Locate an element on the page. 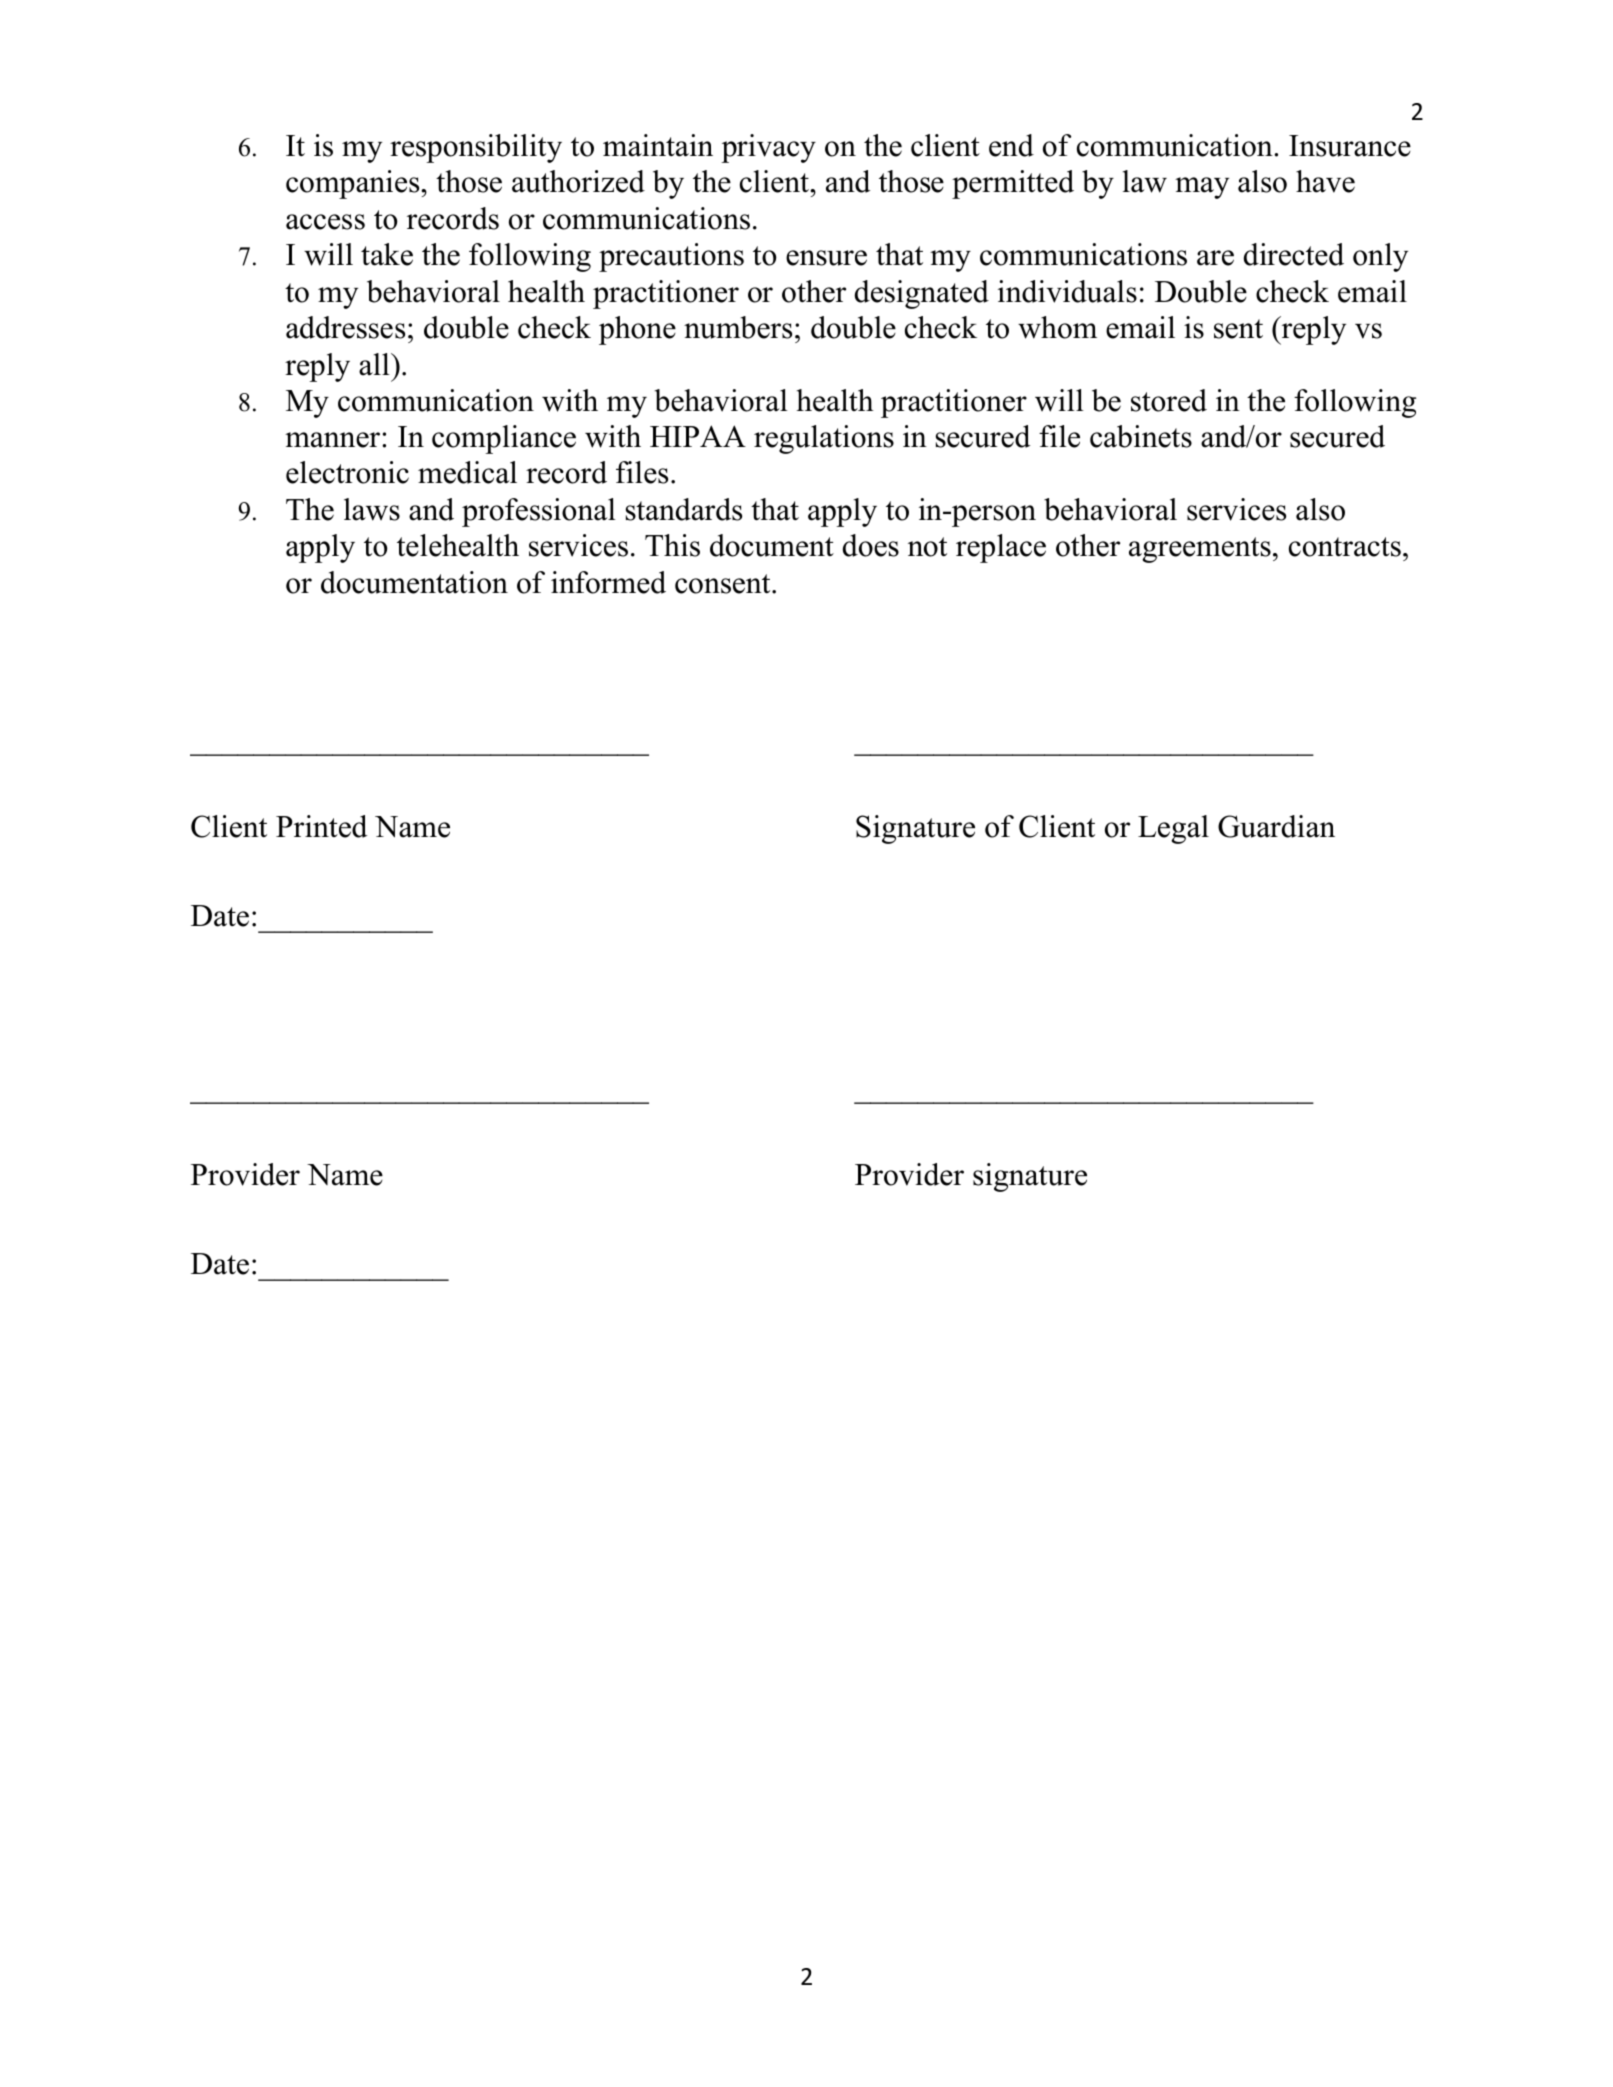 This image has height=2087, width=1613. may is located at coordinates (1202, 188).
